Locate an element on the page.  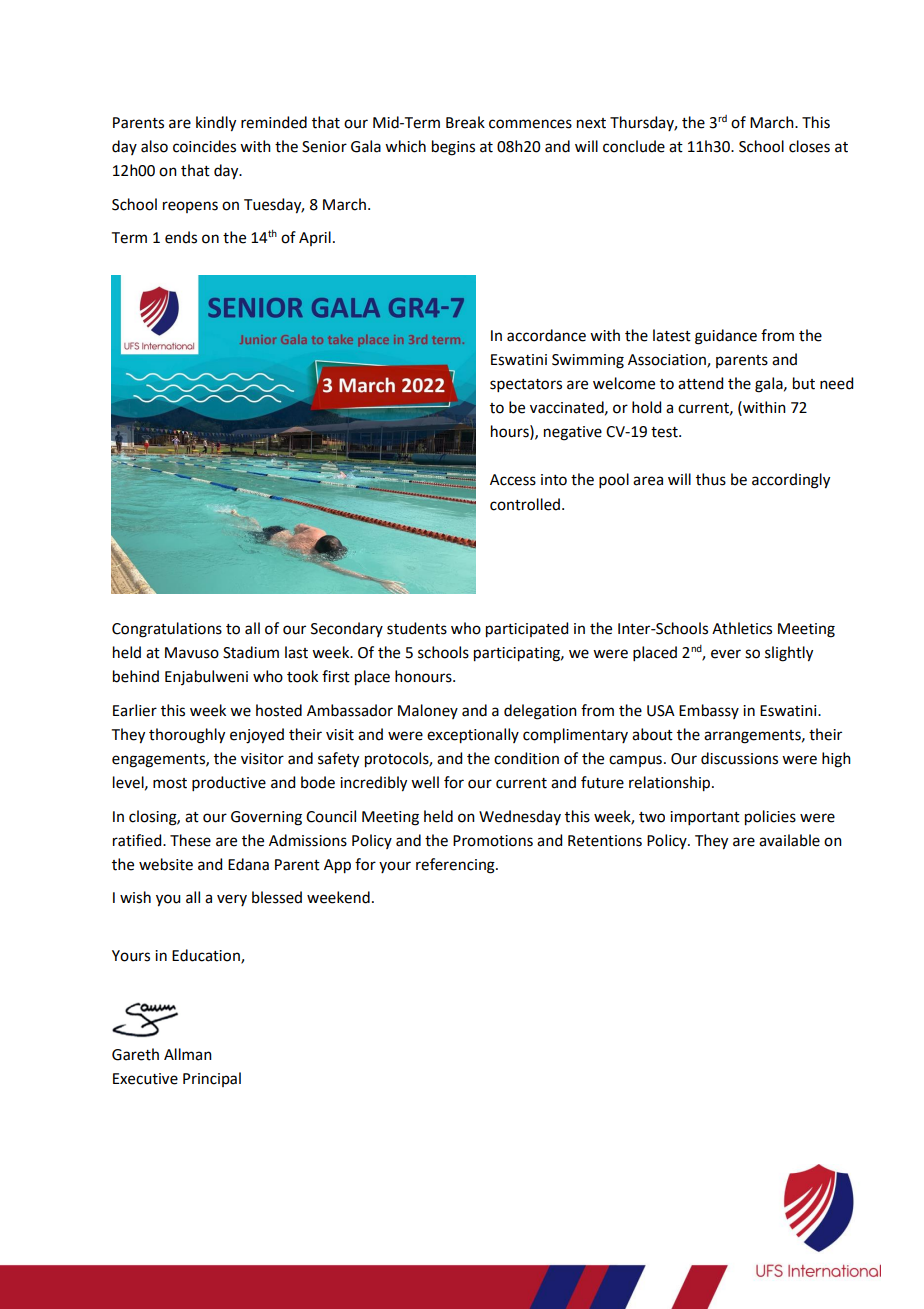
available is located at coordinates (789, 840).
